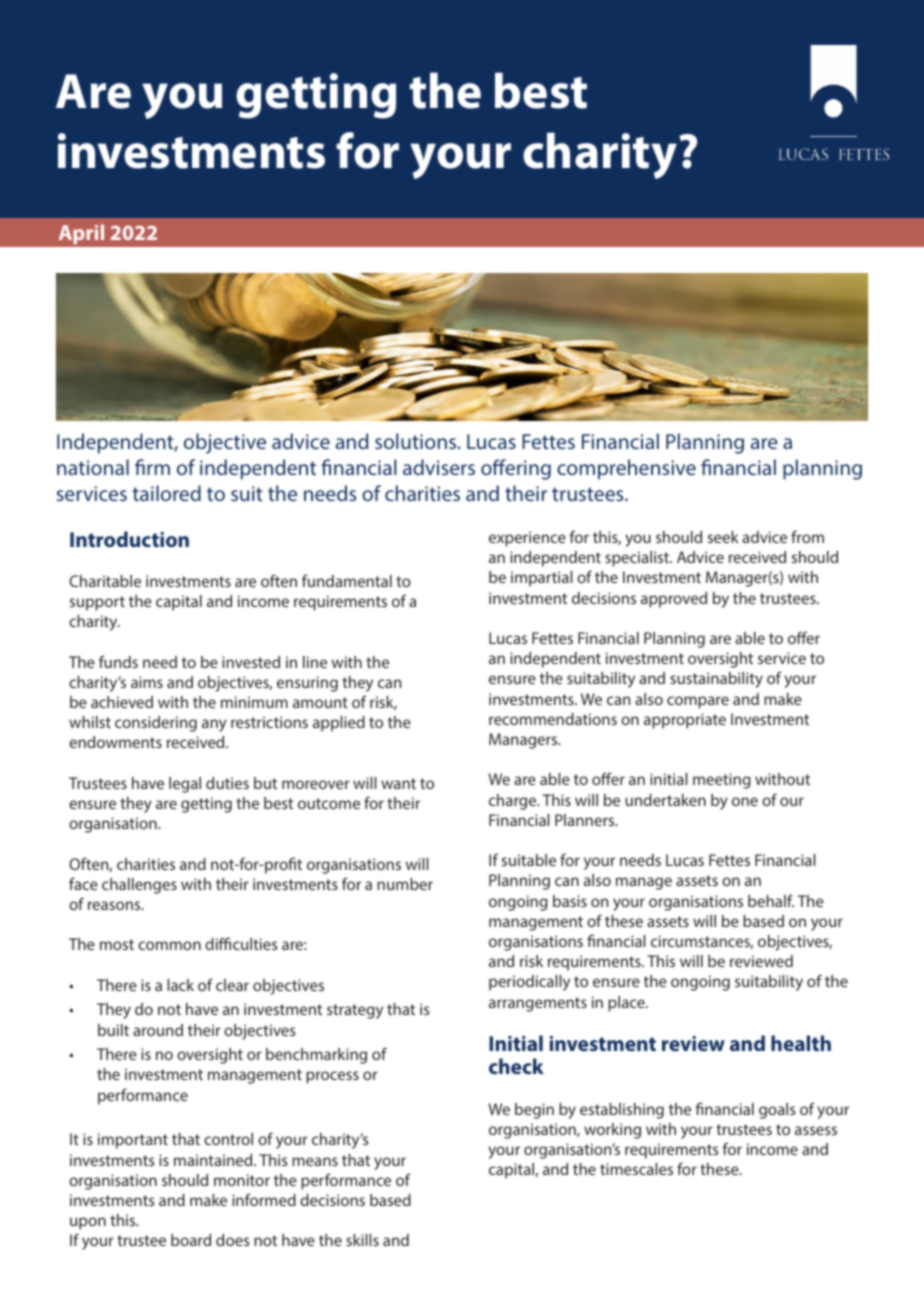 The height and width of the image is (1308, 924). Describe the element at coordinates (152, 467) in the image. I see `firm` at that location.
